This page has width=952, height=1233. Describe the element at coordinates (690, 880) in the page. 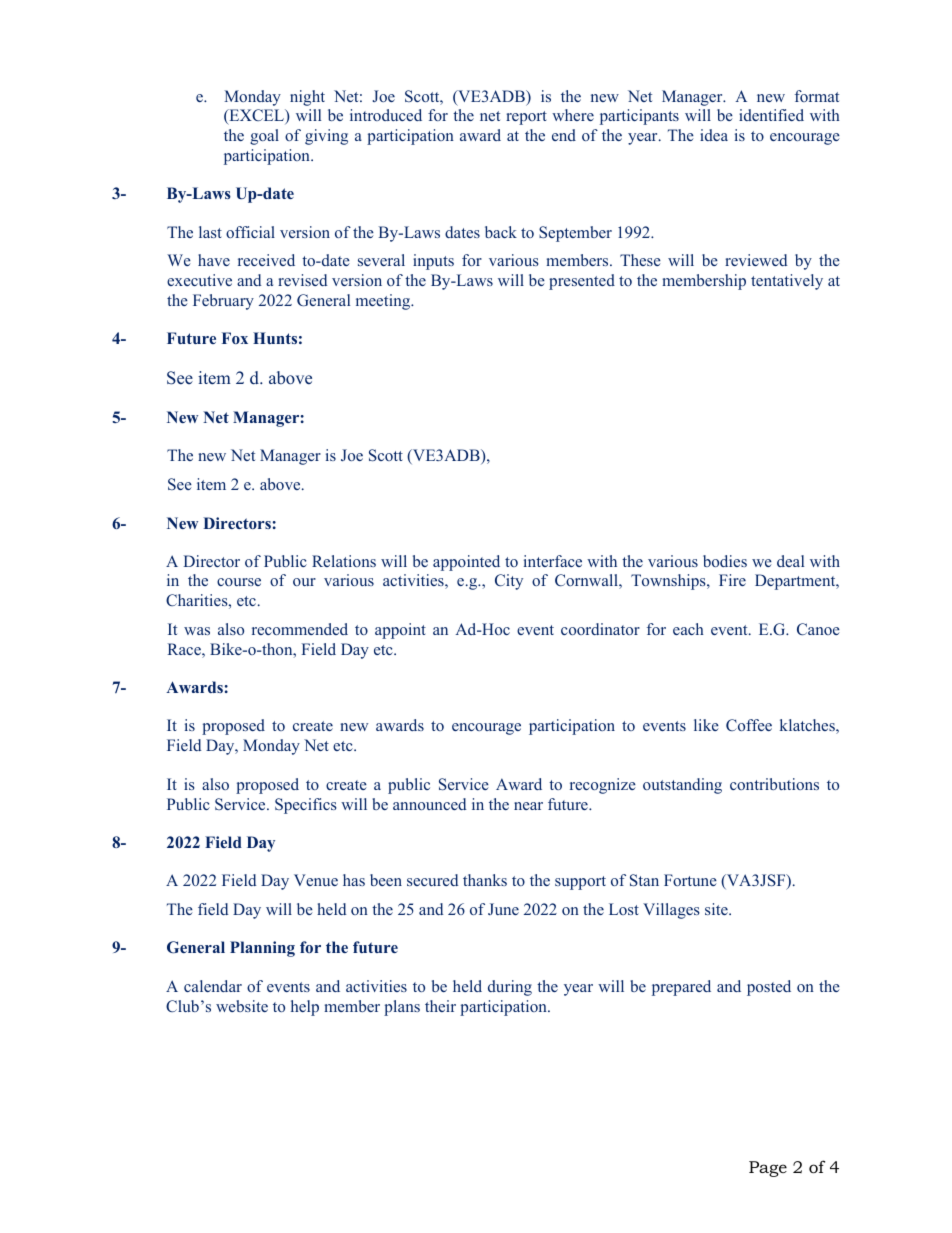

I see `Fortune` at that location.
